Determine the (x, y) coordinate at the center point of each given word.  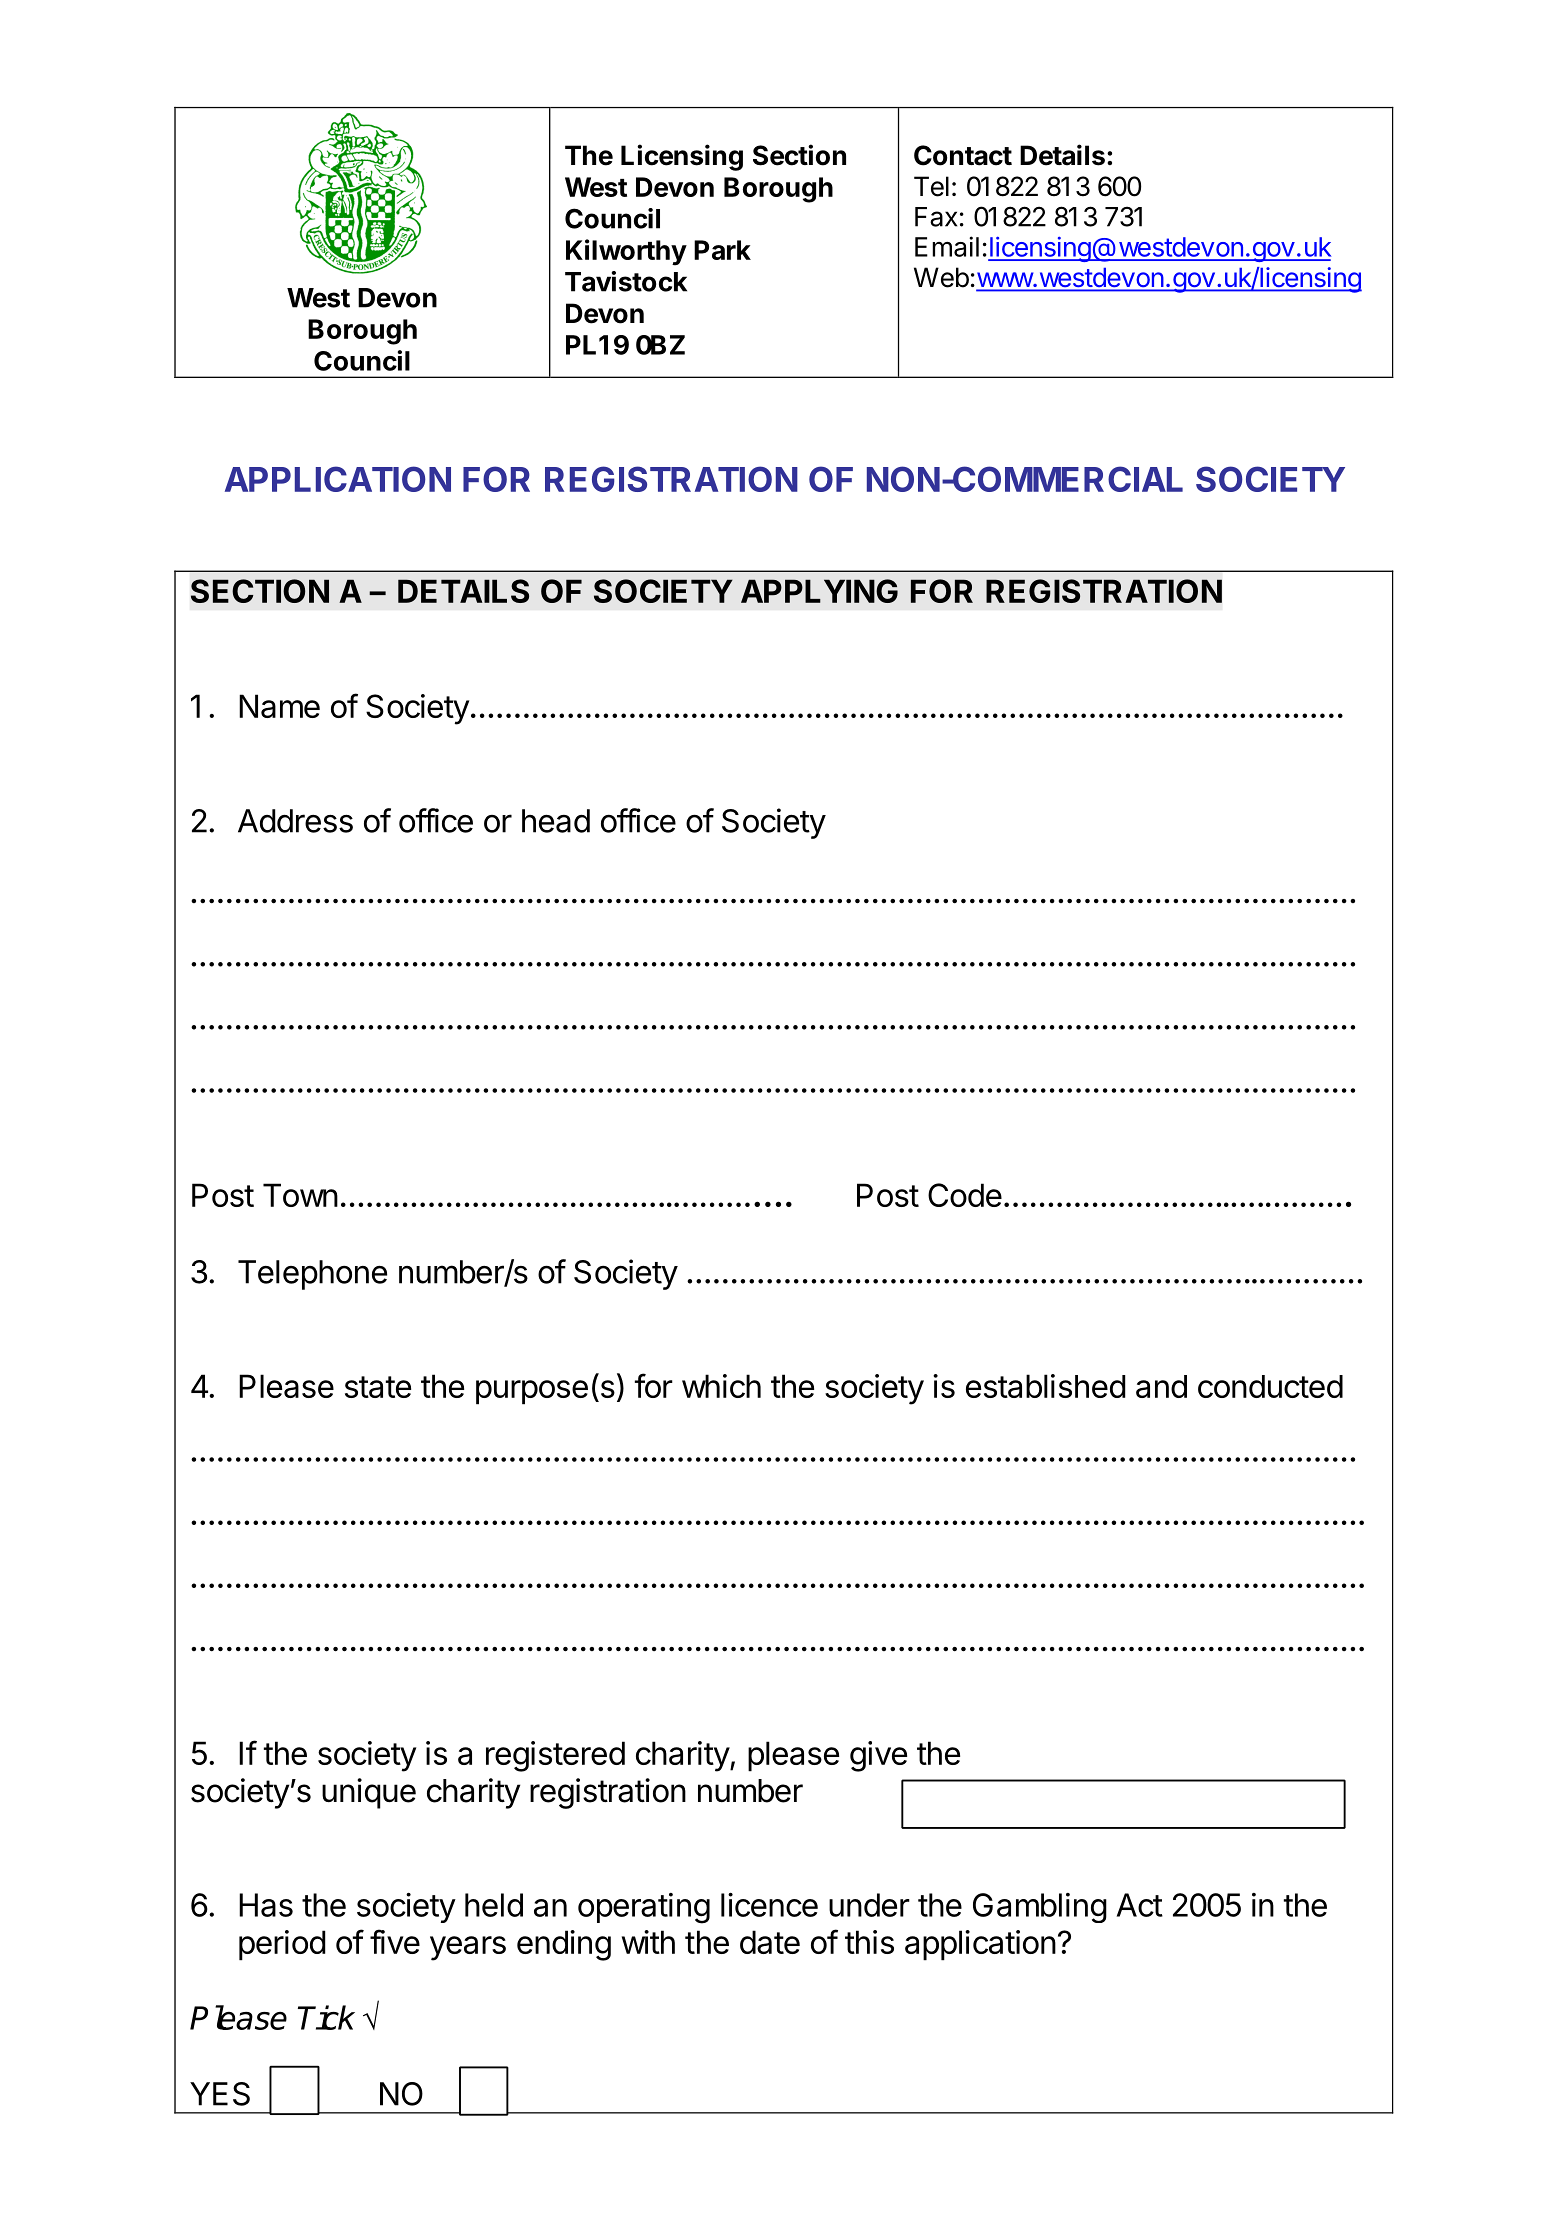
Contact (963, 155)
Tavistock (626, 281)
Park (722, 250)
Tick (326, 2017)
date (770, 1942)
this (869, 1942)
